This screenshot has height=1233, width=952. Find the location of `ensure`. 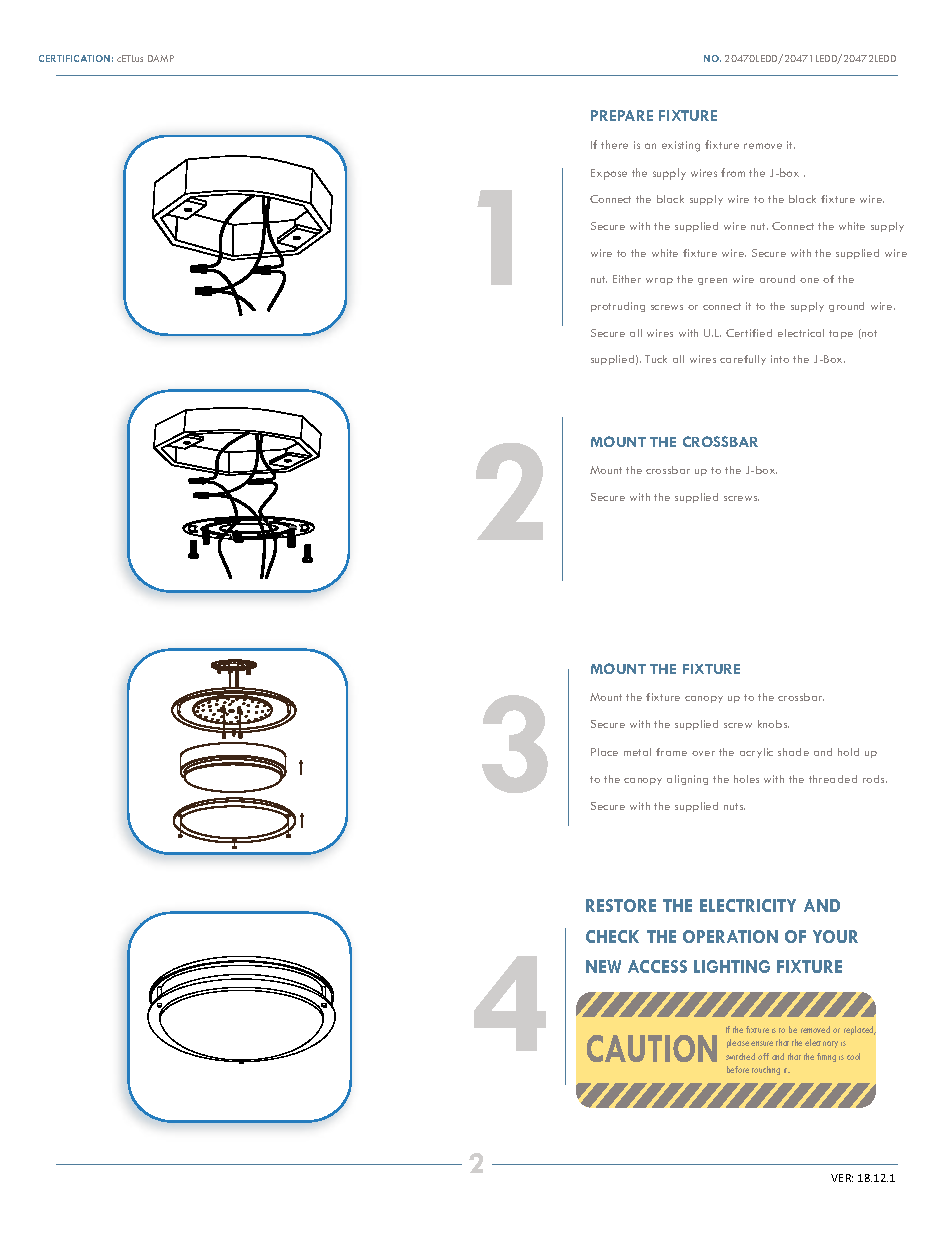

ensure is located at coordinates (762, 1043).
